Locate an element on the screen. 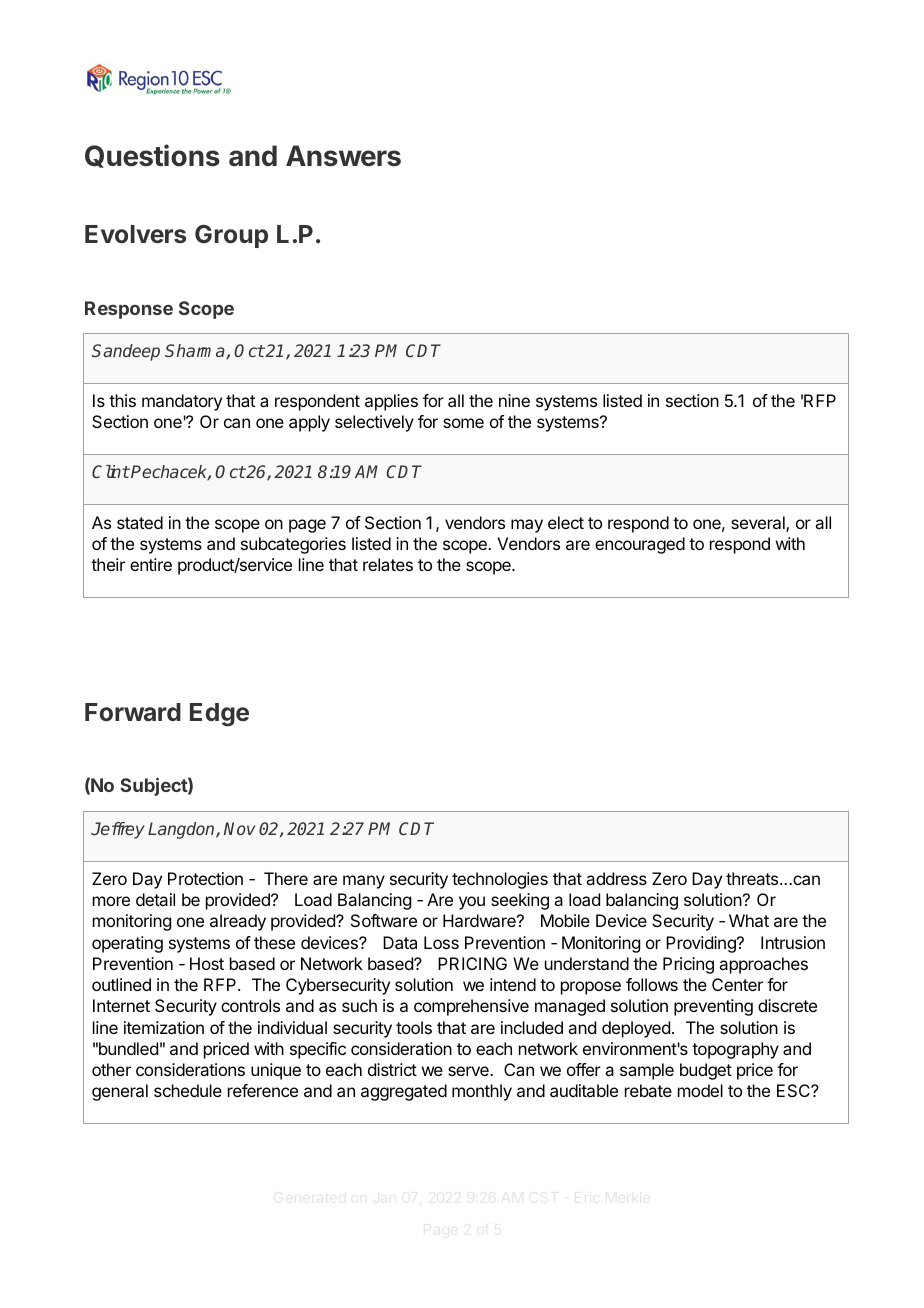 Image resolution: width=924 pixels, height=1308 pixels. schedule is located at coordinates (188, 1090).
